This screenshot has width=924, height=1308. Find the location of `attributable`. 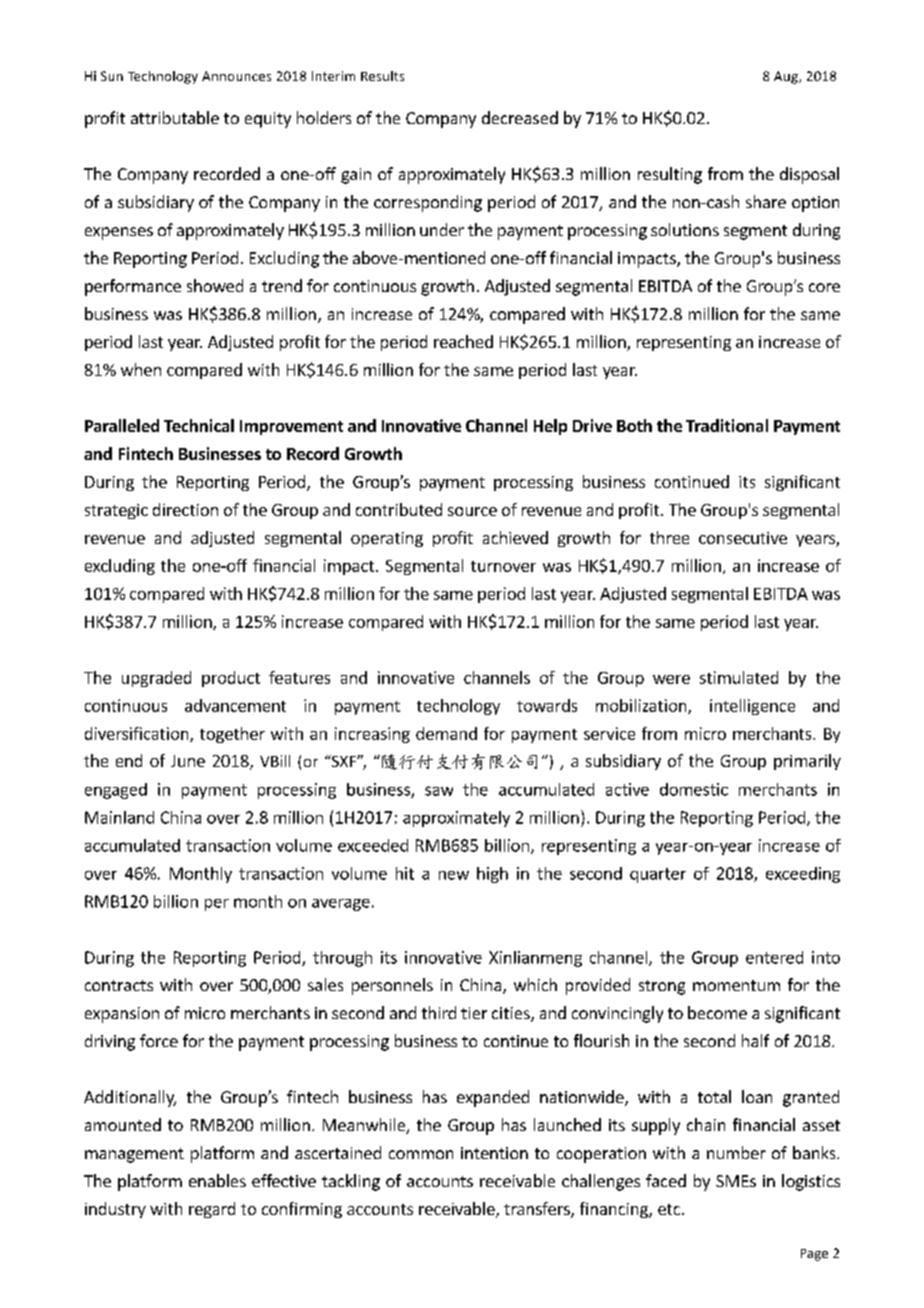

attributable is located at coordinates (175, 117).
